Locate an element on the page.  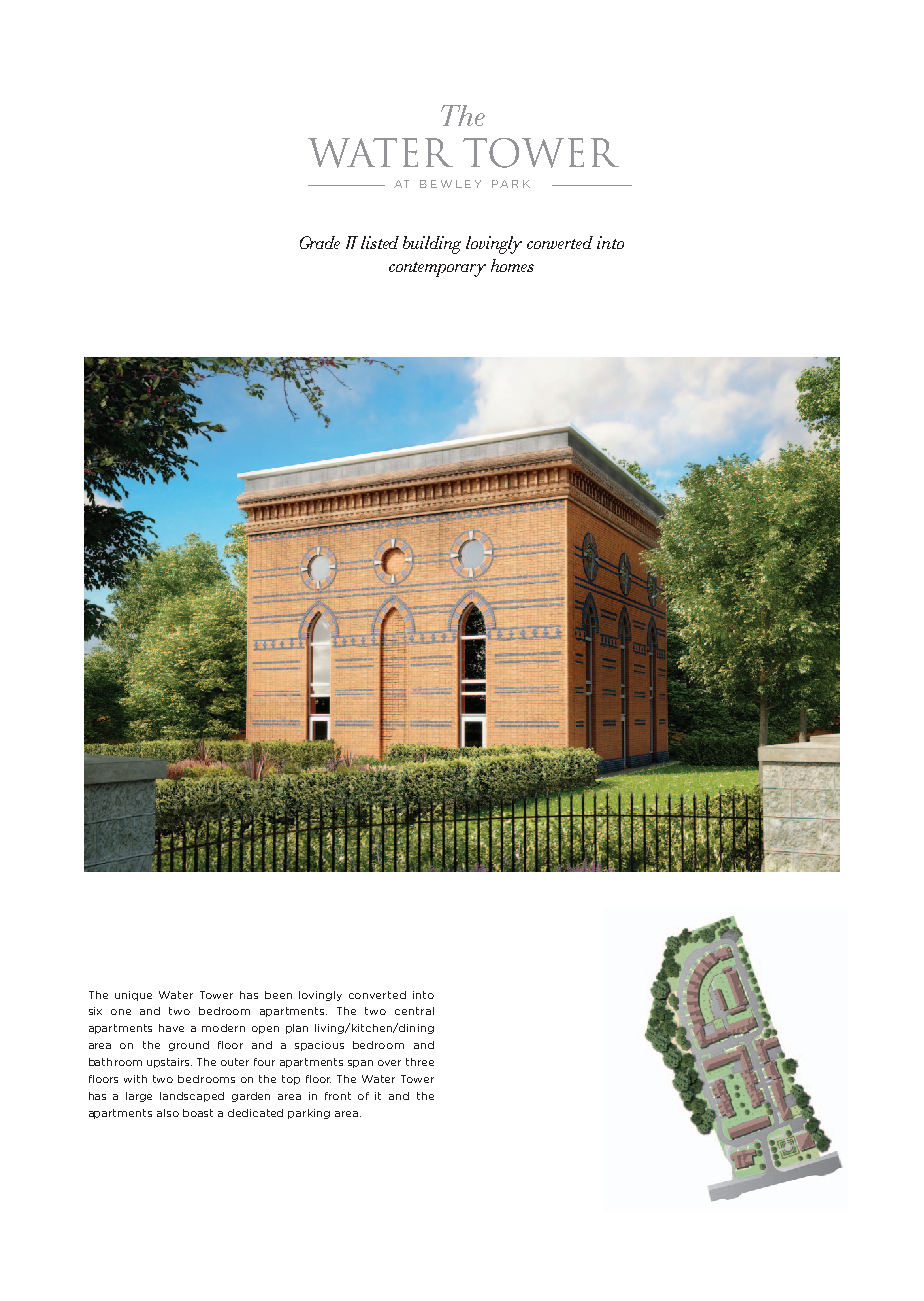
top is located at coordinates (291, 1080).
